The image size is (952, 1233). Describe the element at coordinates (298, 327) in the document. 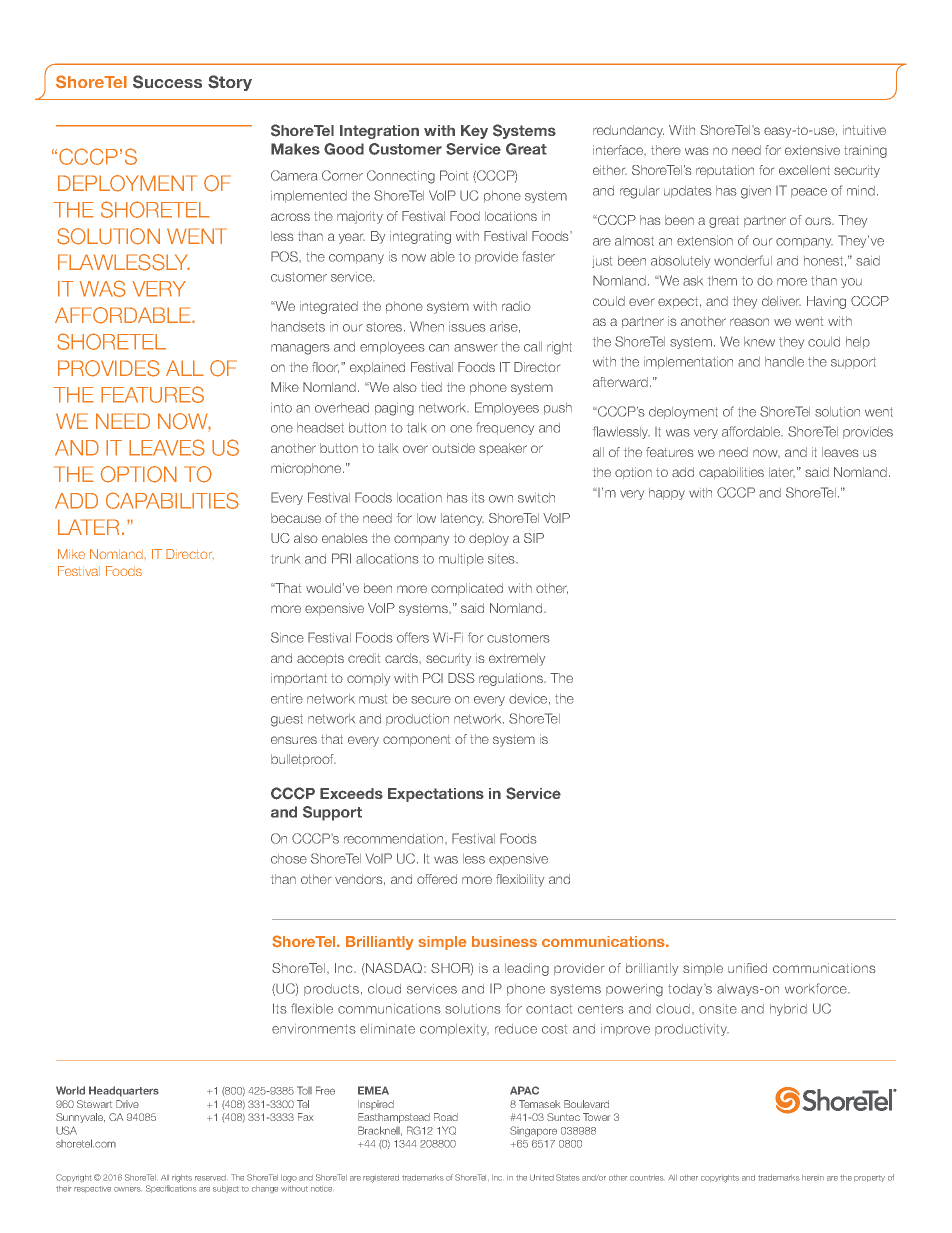

I see `handsets` at that location.
